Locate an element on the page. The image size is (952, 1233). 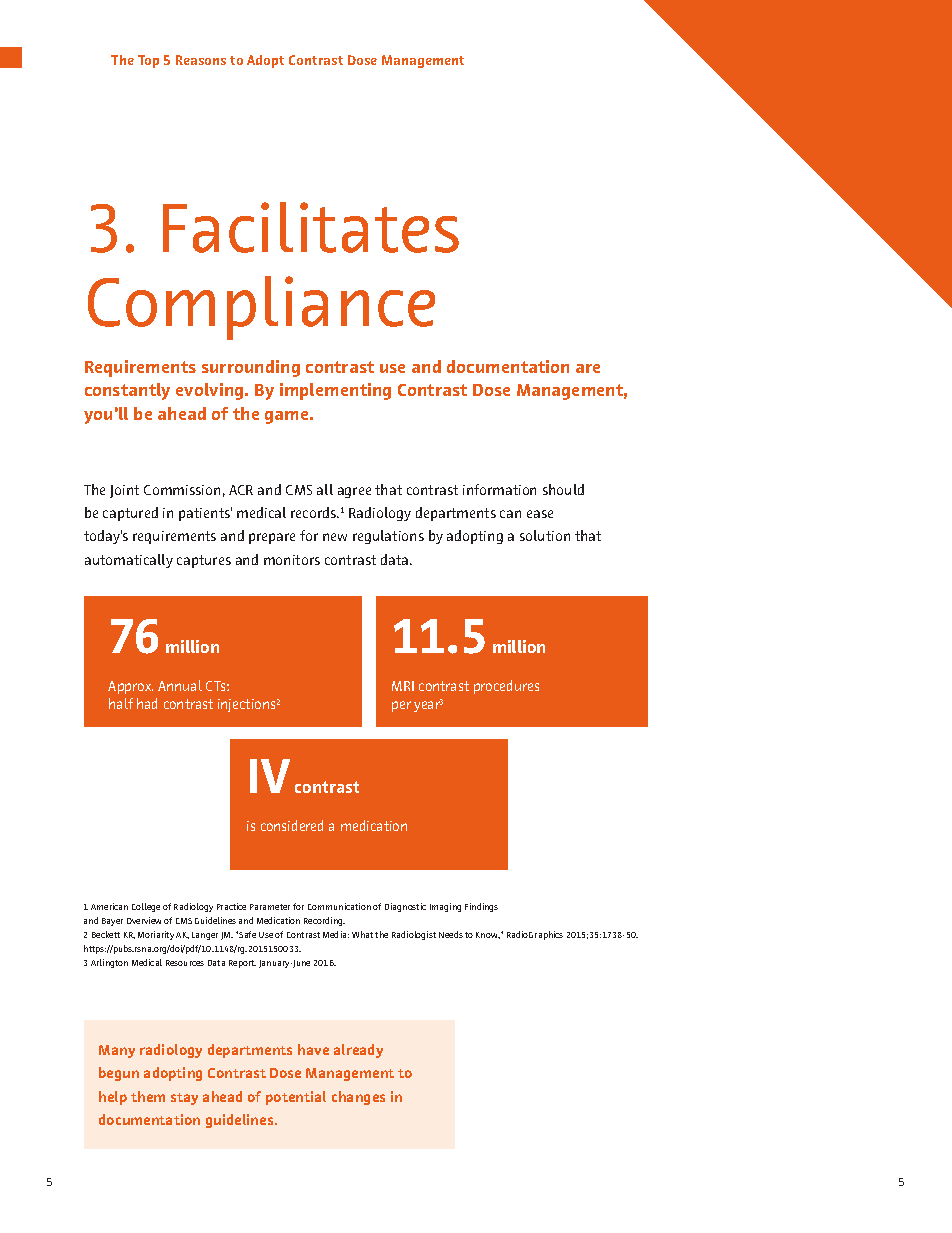
them is located at coordinates (148, 1096).
